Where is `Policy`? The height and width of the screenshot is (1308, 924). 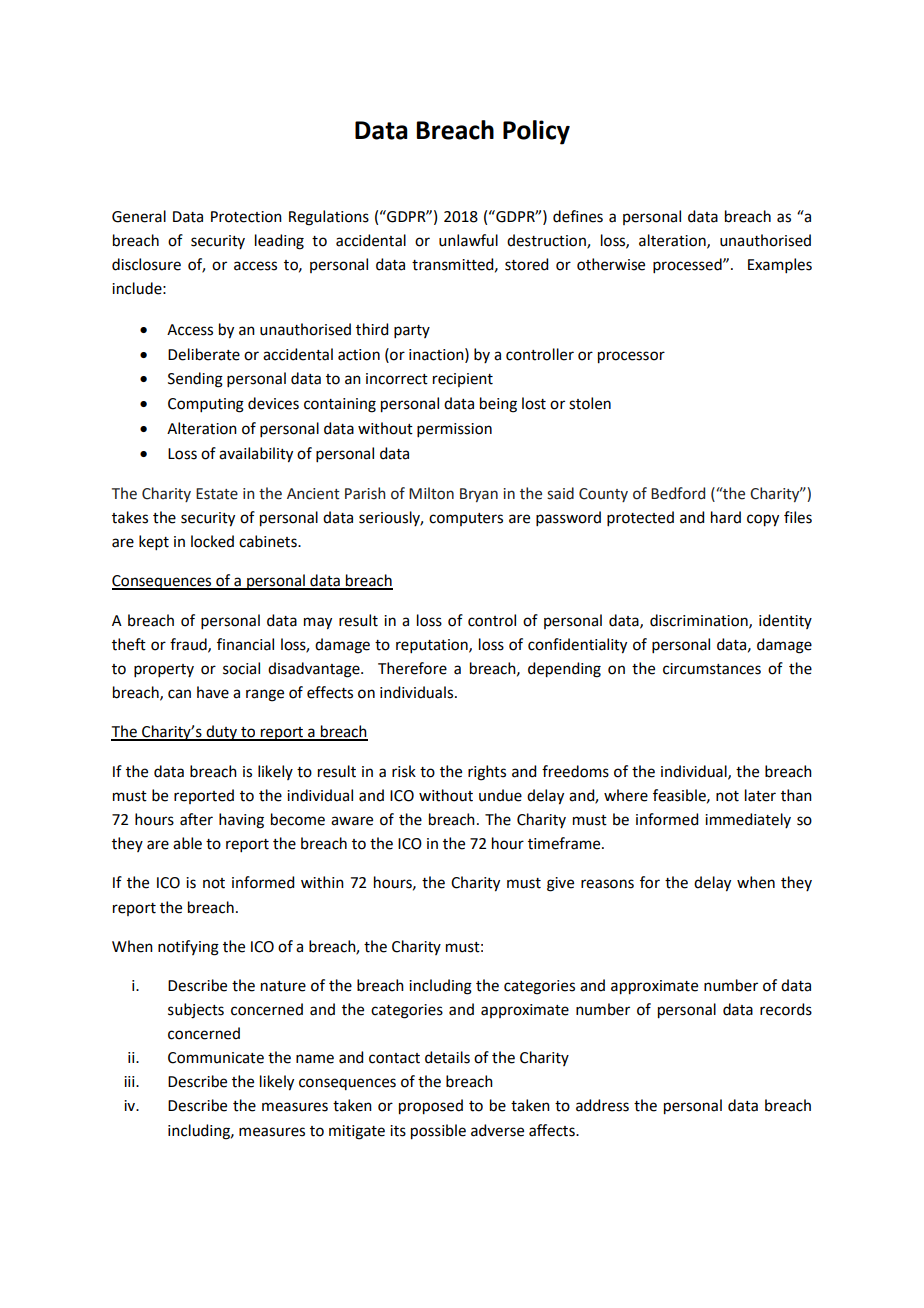
Policy is located at coordinates (536, 132).
